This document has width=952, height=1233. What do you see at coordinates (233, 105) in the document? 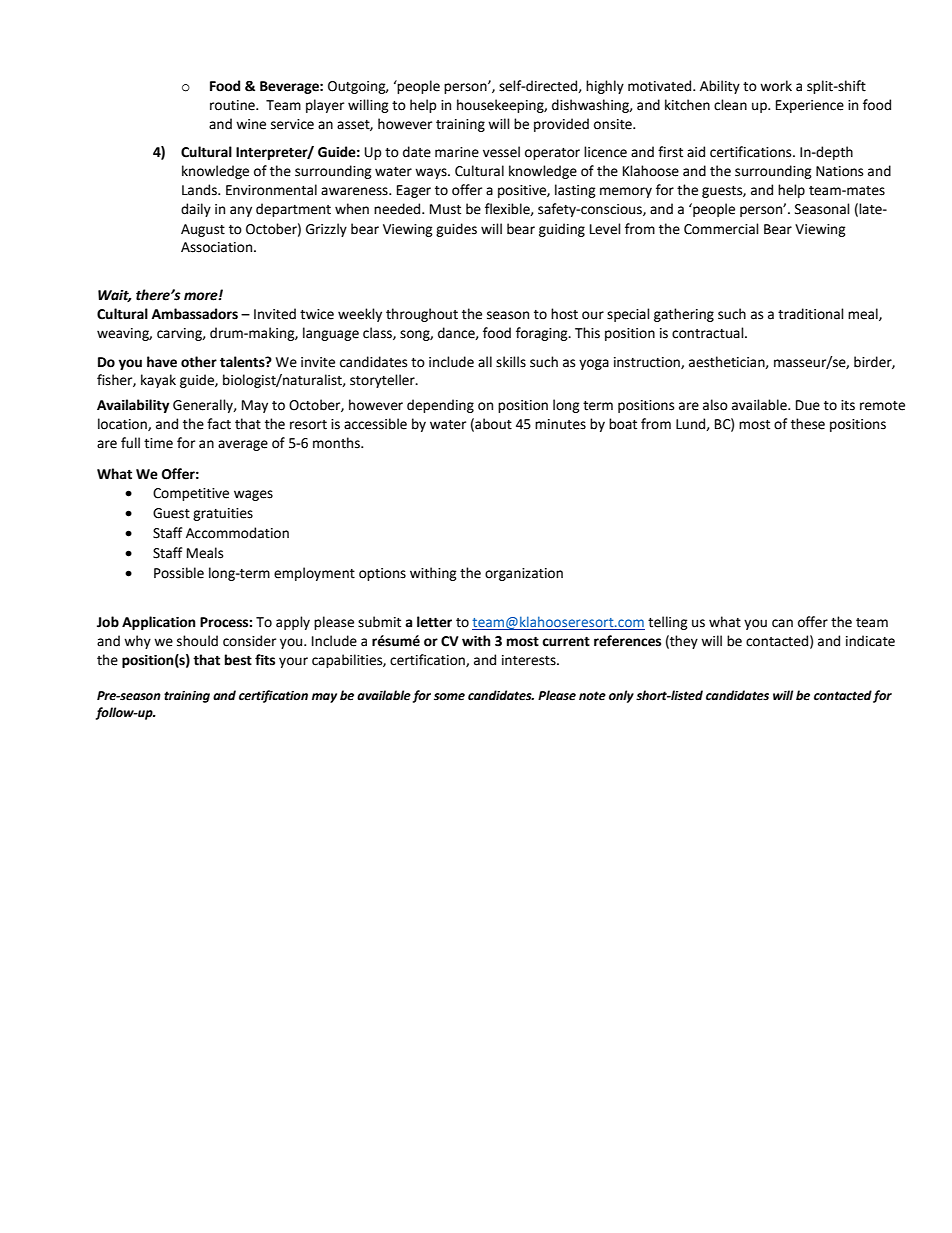
I see `routine` at bounding box center [233, 105].
